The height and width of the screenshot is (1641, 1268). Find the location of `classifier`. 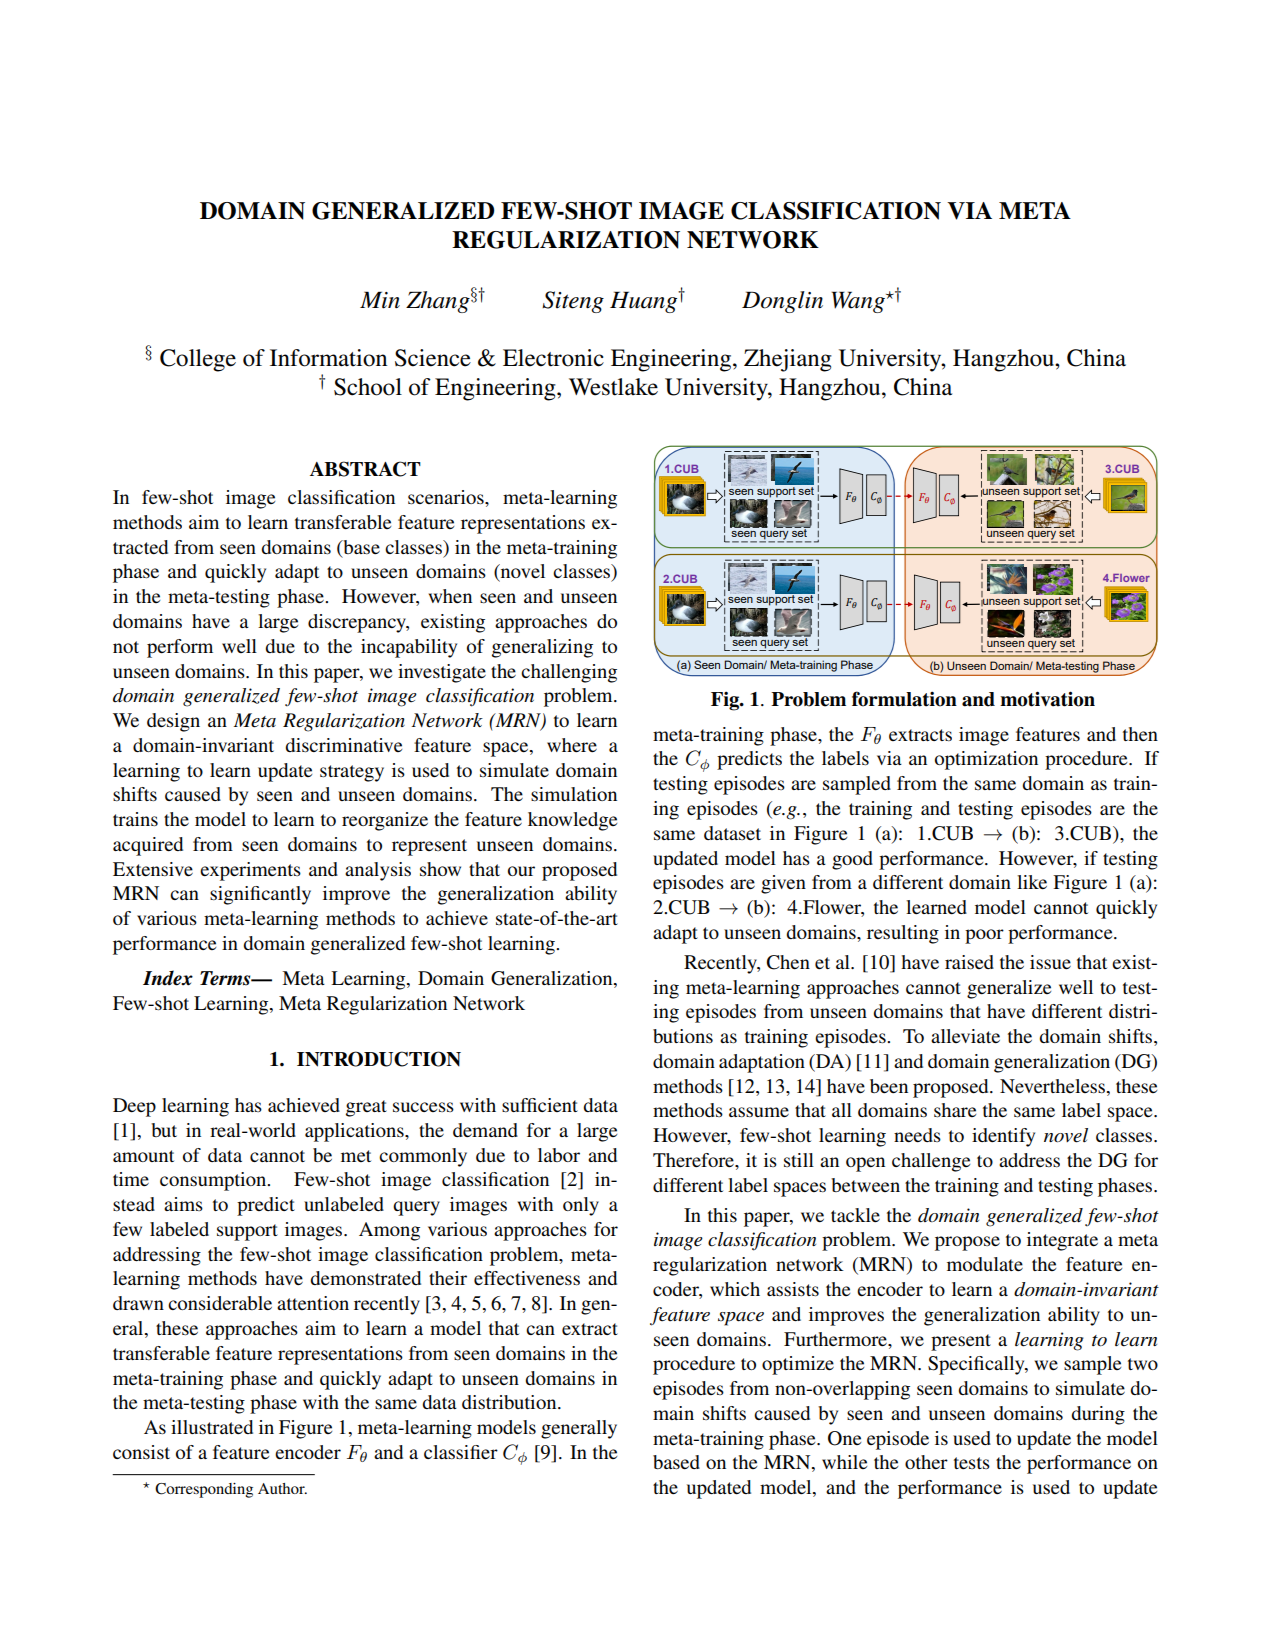

classifier is located at coordinates (461, 1452).
